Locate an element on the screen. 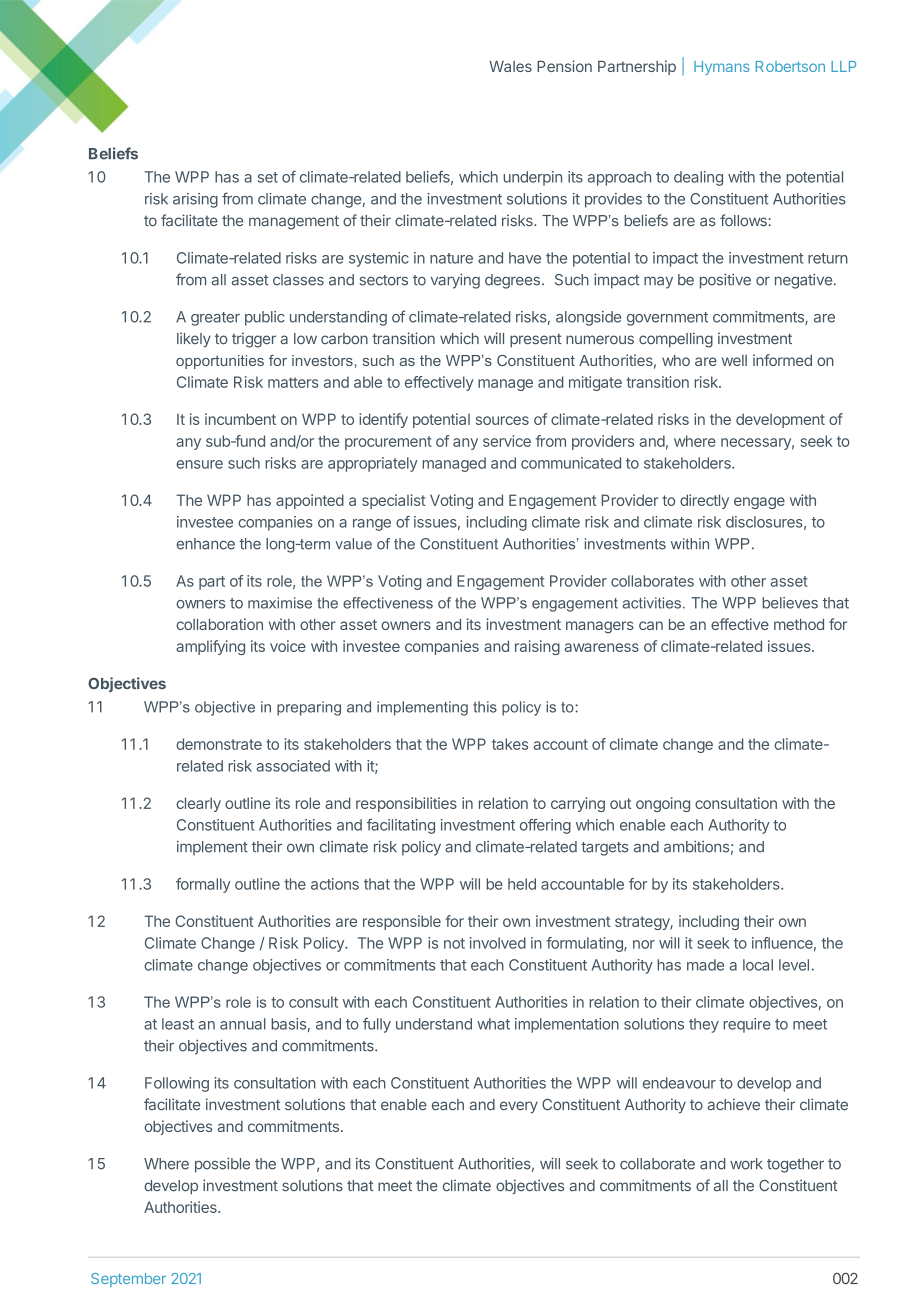 The image size is (924, 1308). amplifying is located at coordinates (210, 647).
